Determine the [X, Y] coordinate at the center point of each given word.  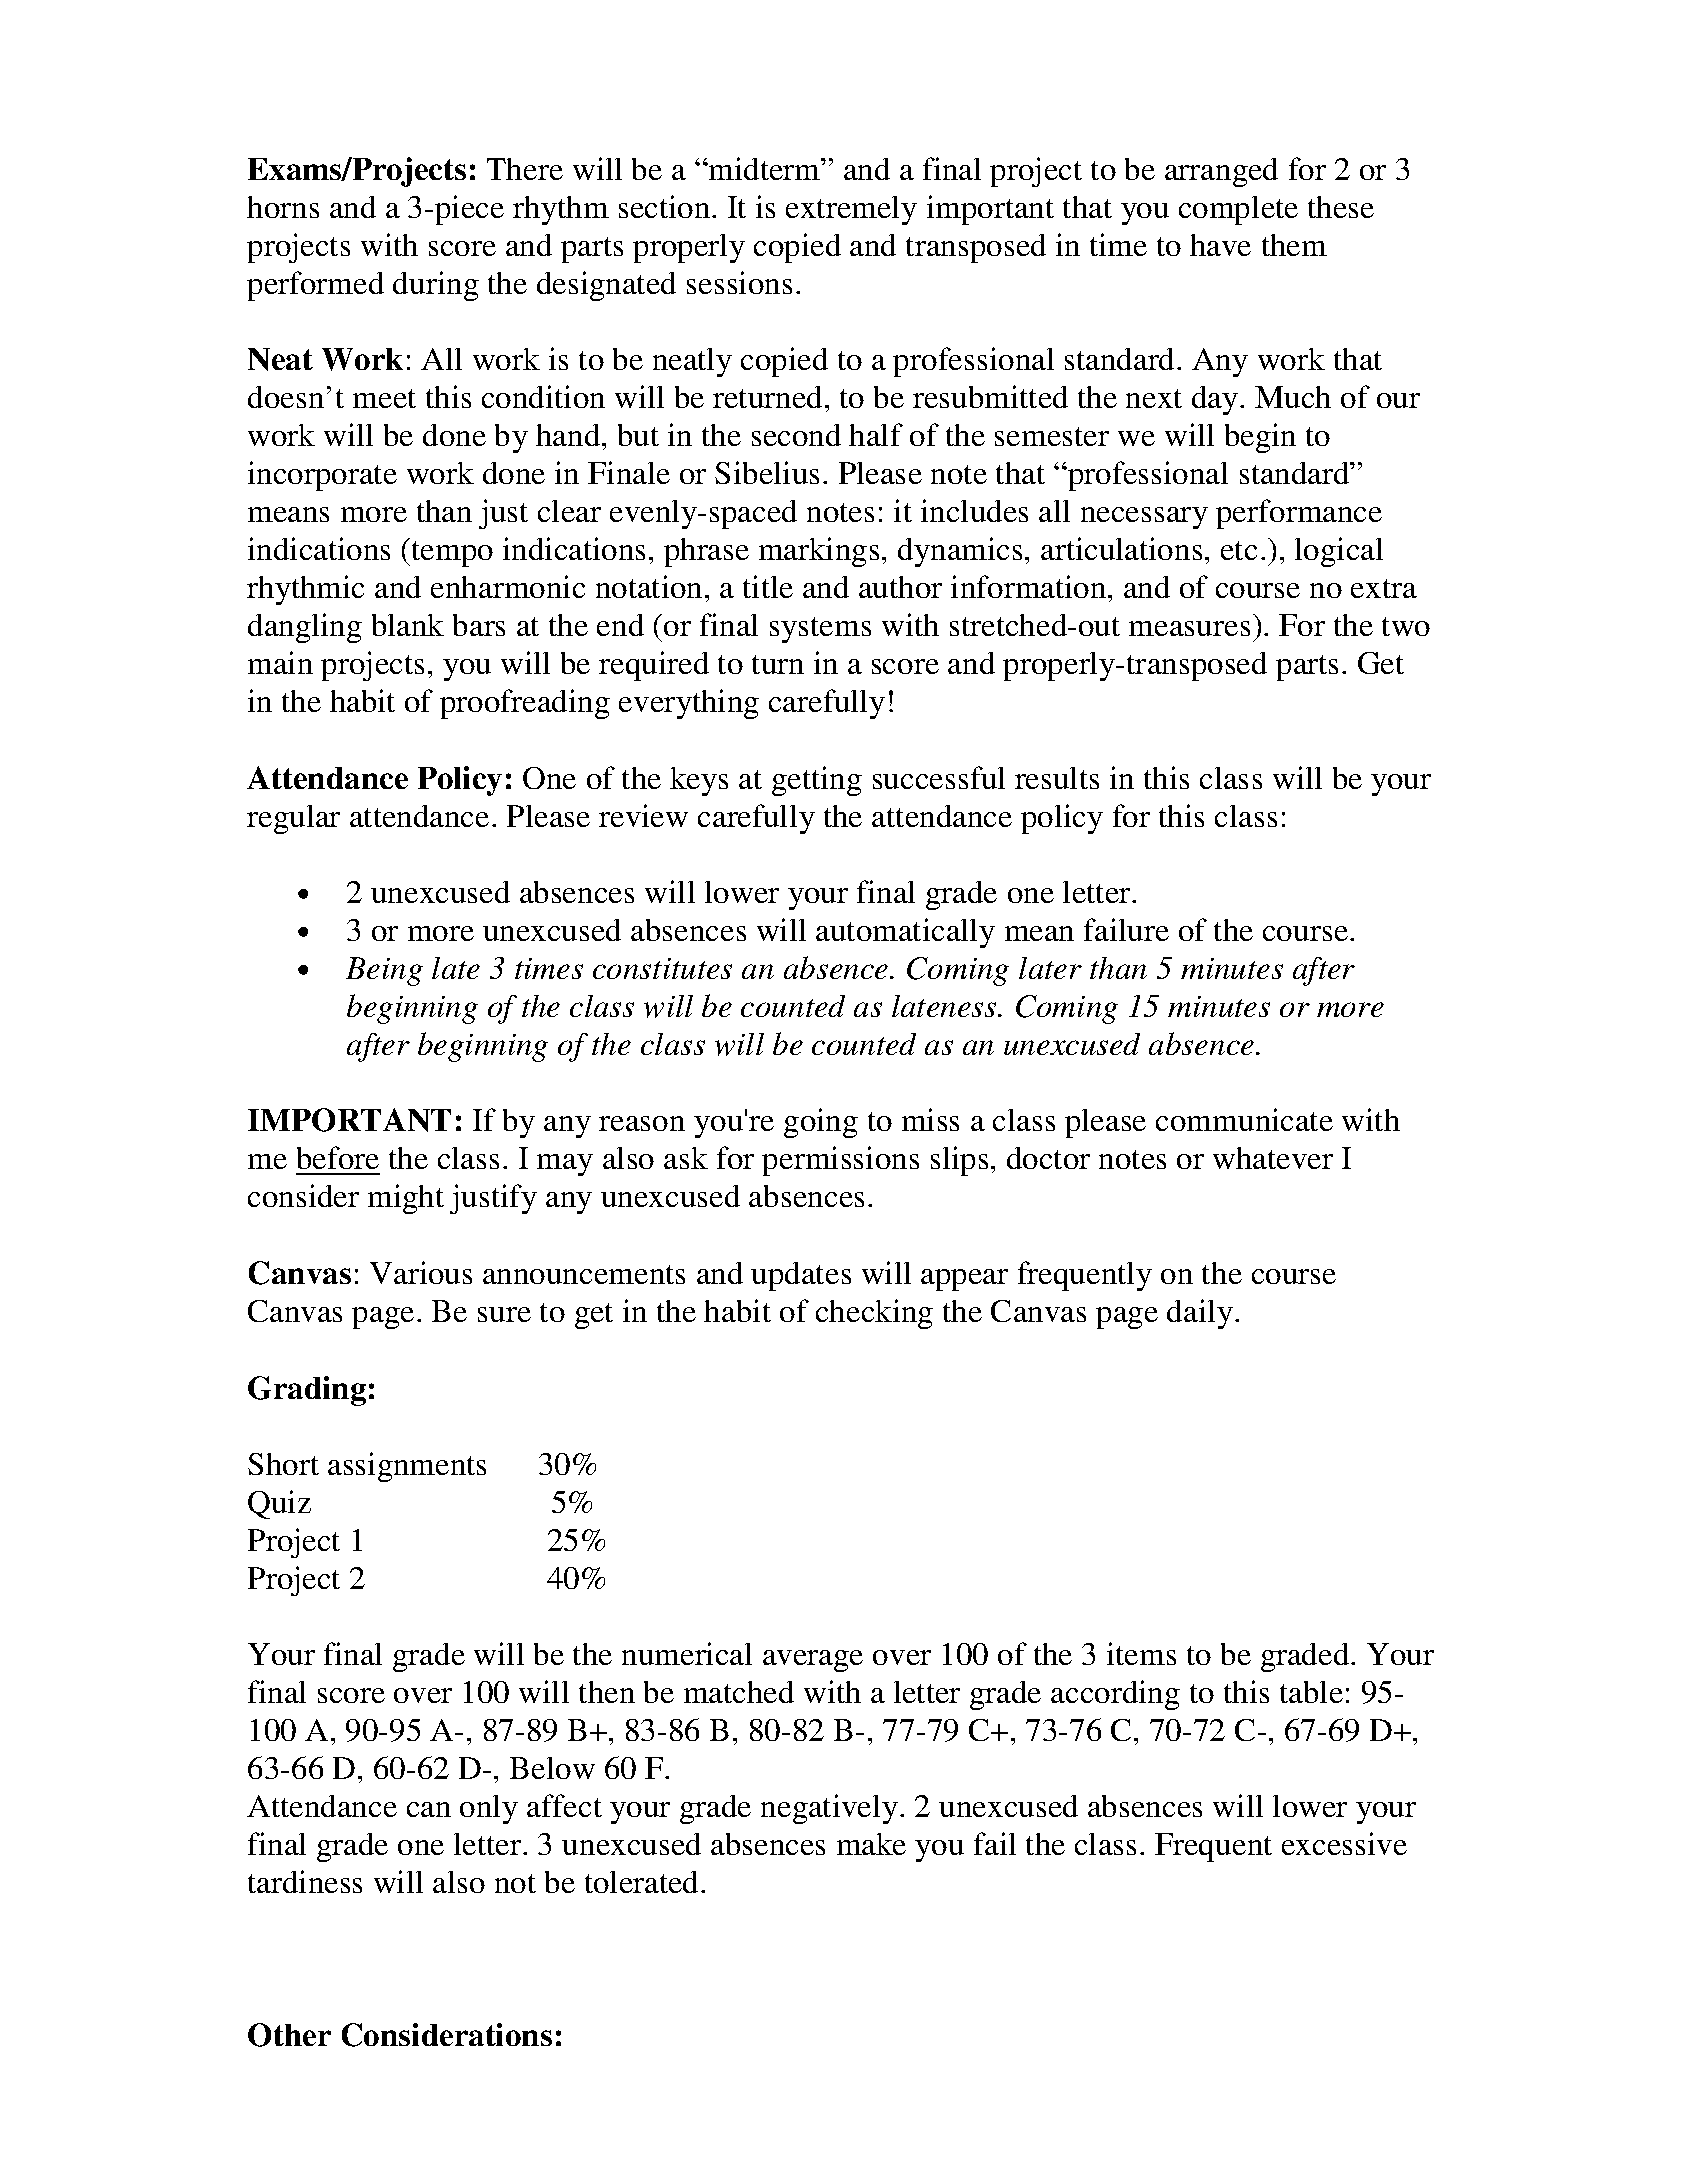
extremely [851, 210]
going [821, 1123]
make [871, 1844]
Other [289, 2035]
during [436, 286]
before [338, 1157]
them [1294, 245]
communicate [1244, 1119]
